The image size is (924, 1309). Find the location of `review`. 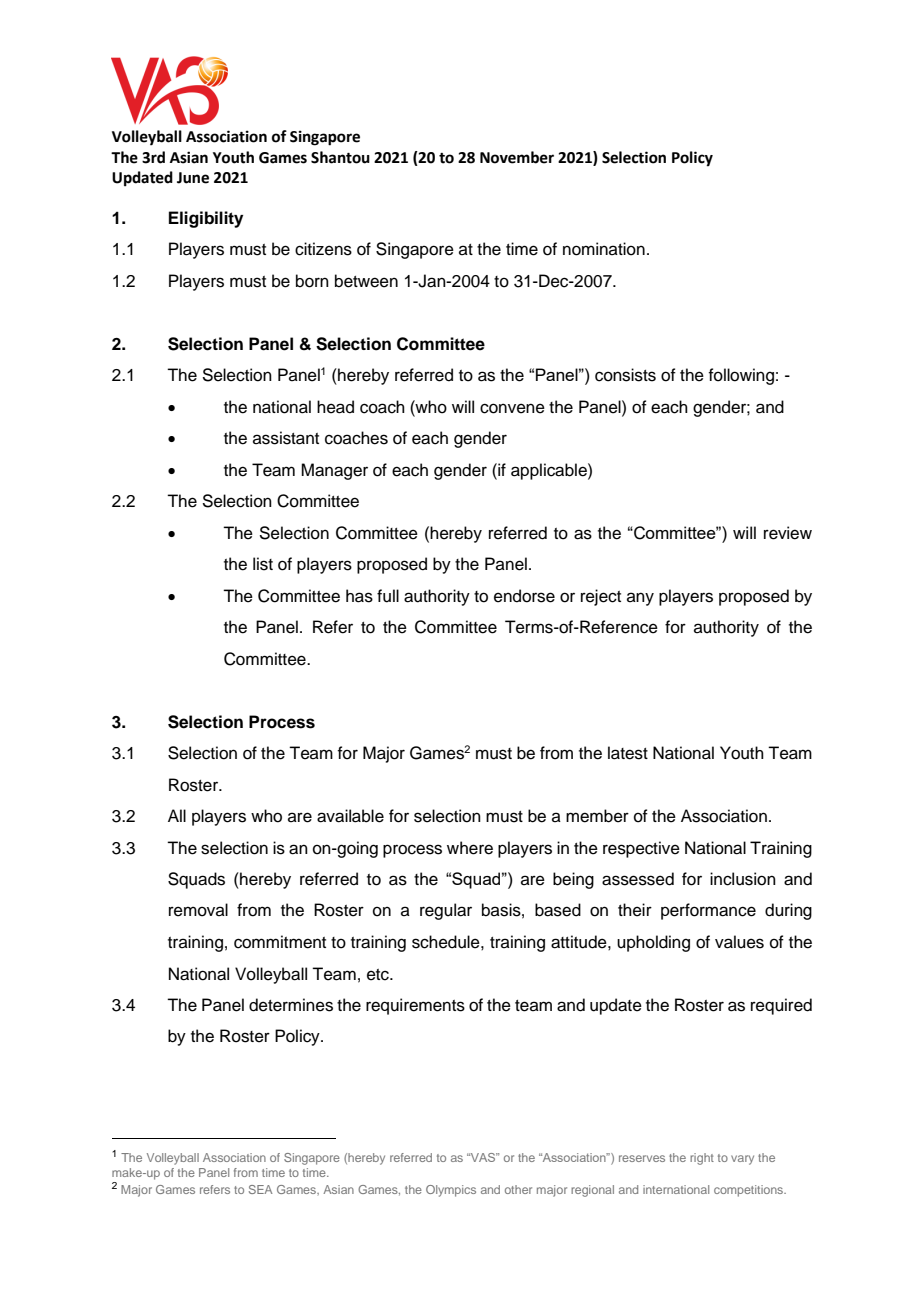

review is located at coordinates (788, 533).
